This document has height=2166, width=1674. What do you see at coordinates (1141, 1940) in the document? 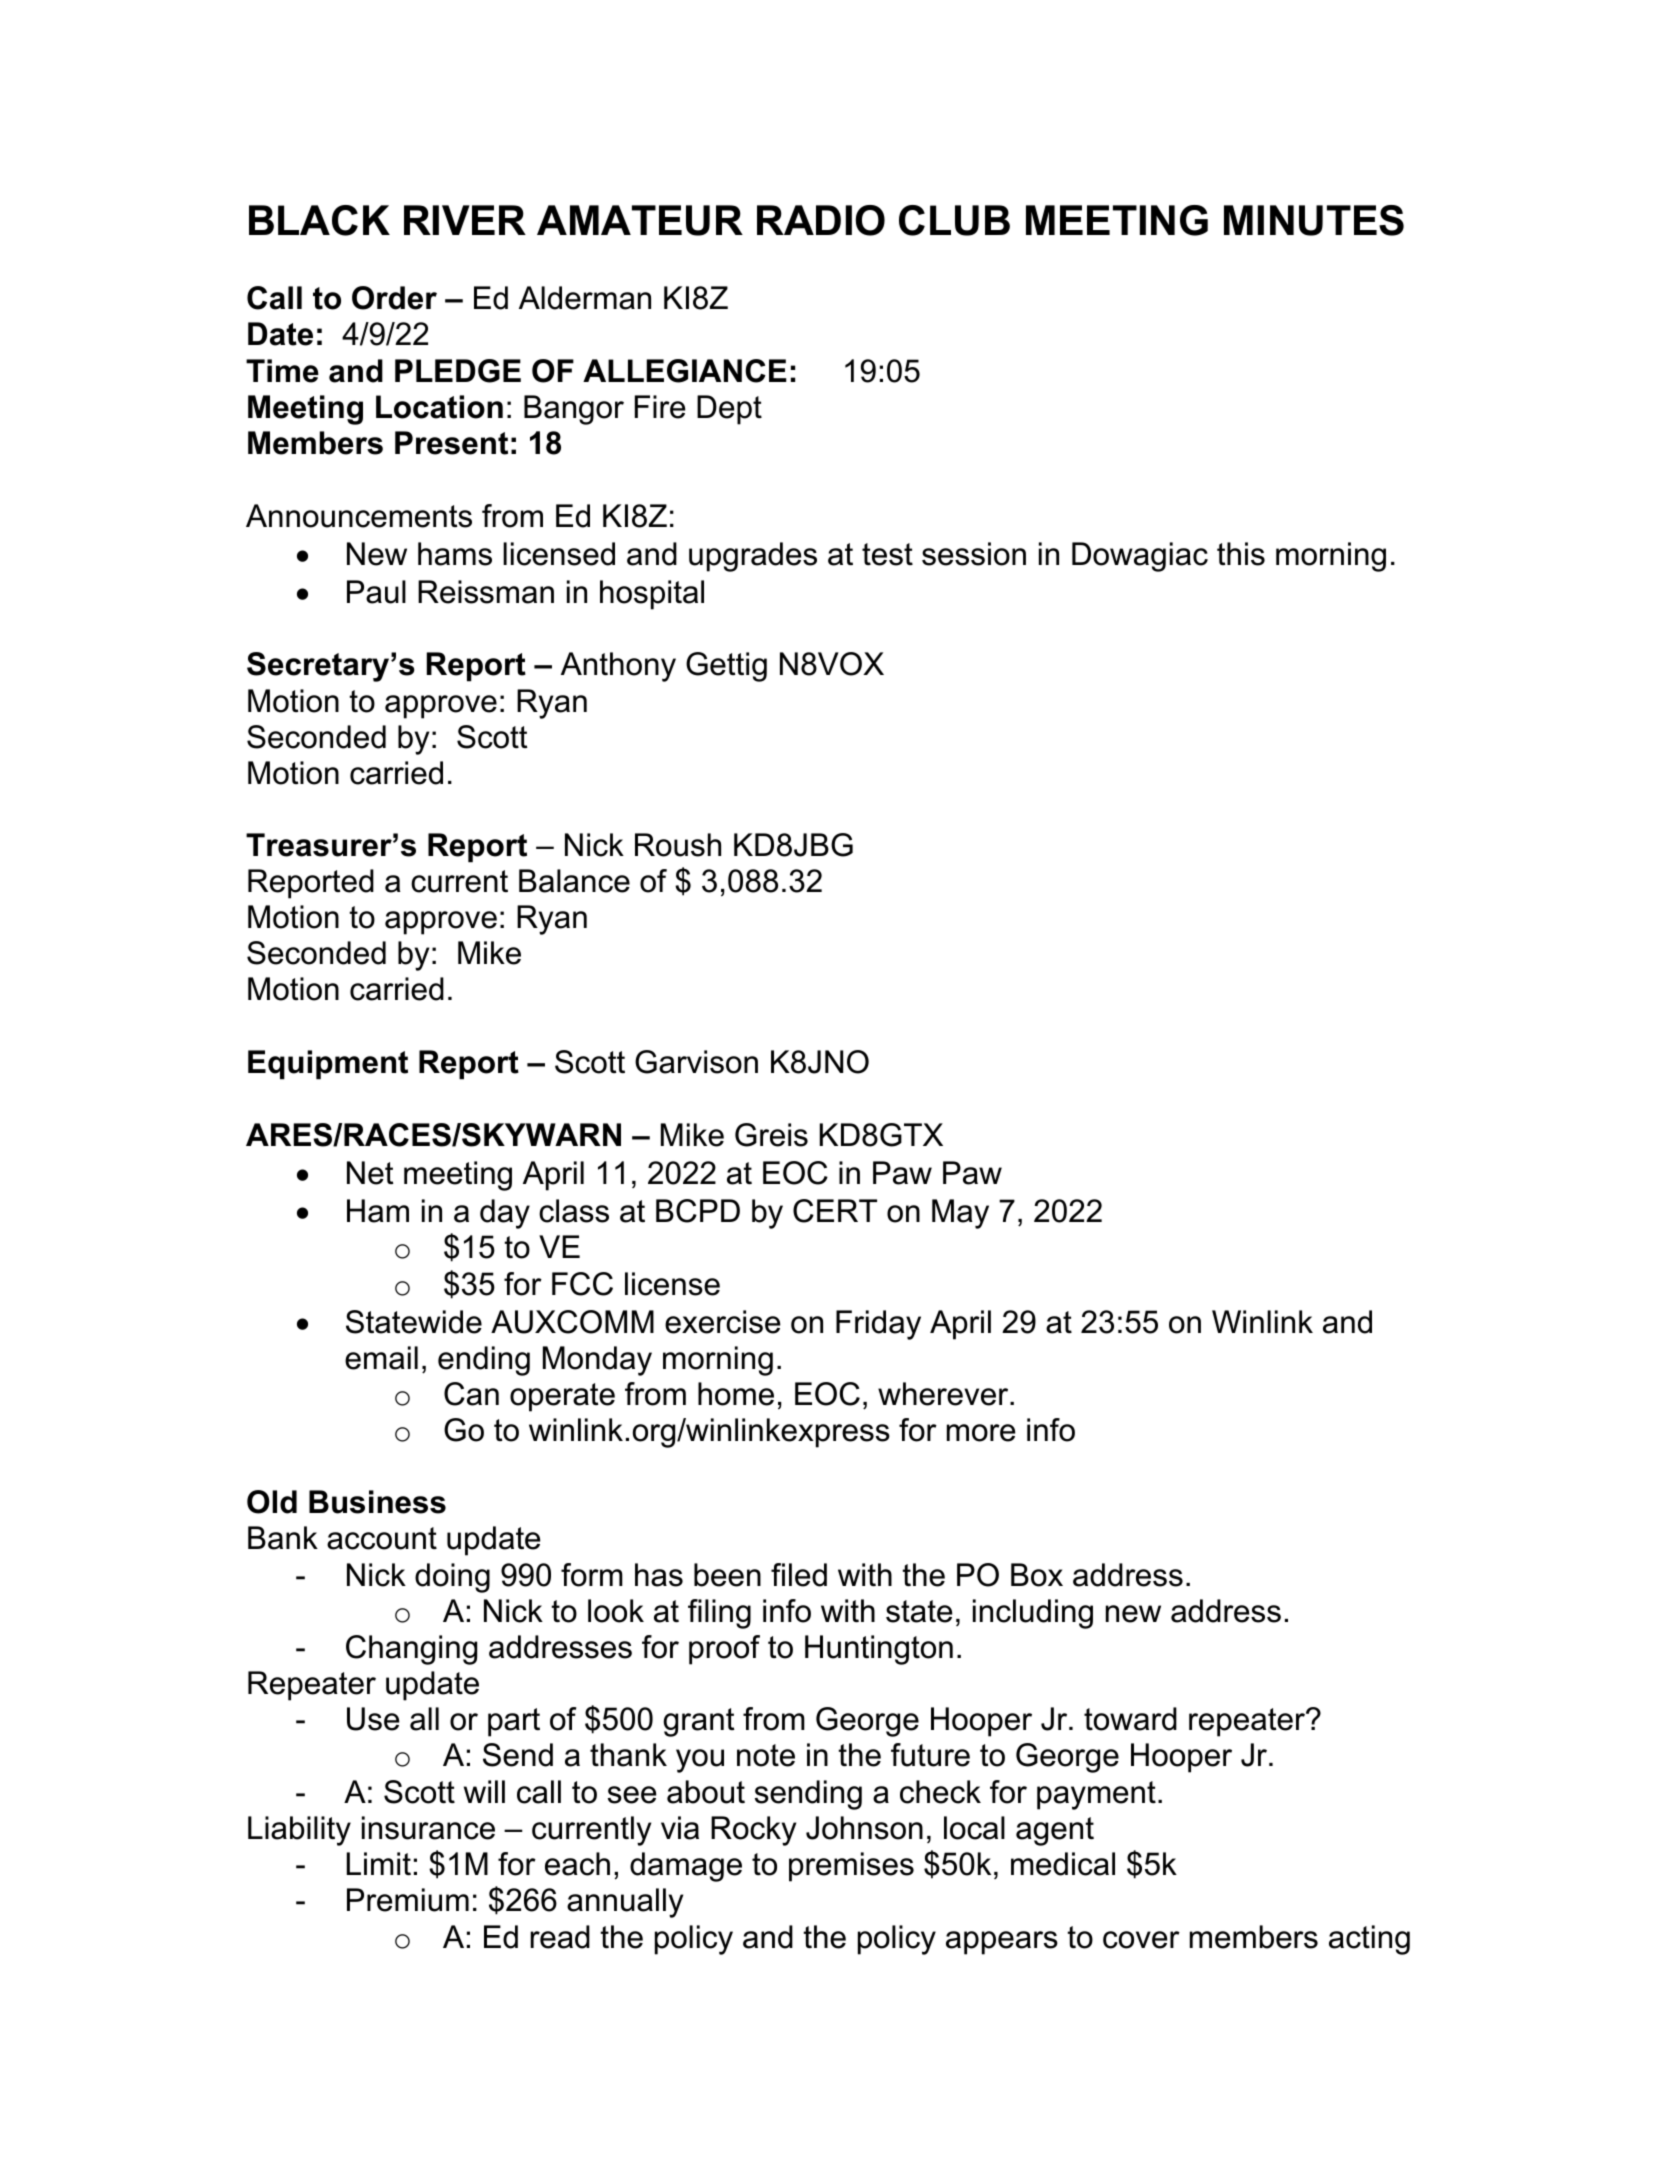
I see `cover` at bounding box center [1141, 1940].
